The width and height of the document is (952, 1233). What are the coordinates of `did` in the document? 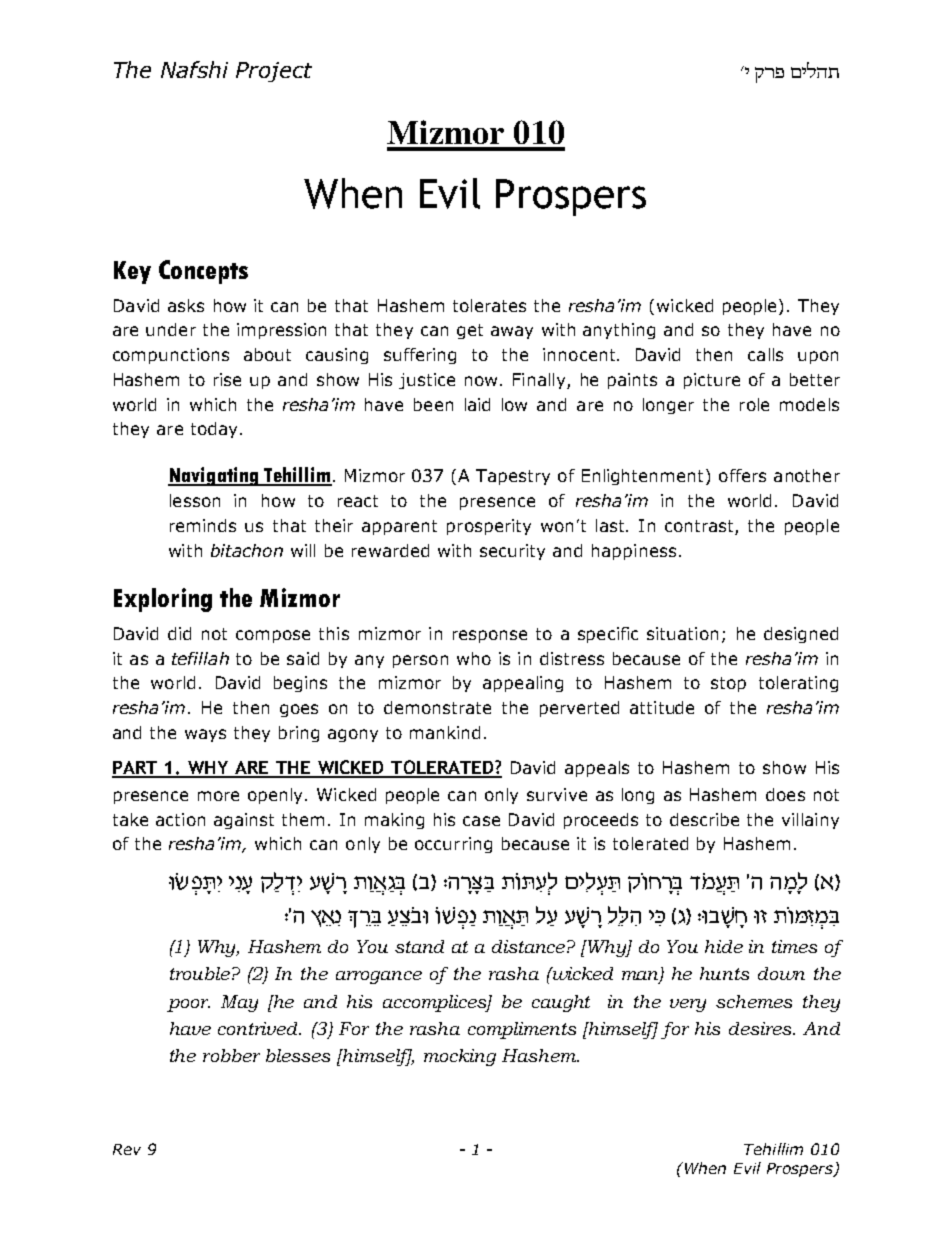 It's located at (179, 633).
